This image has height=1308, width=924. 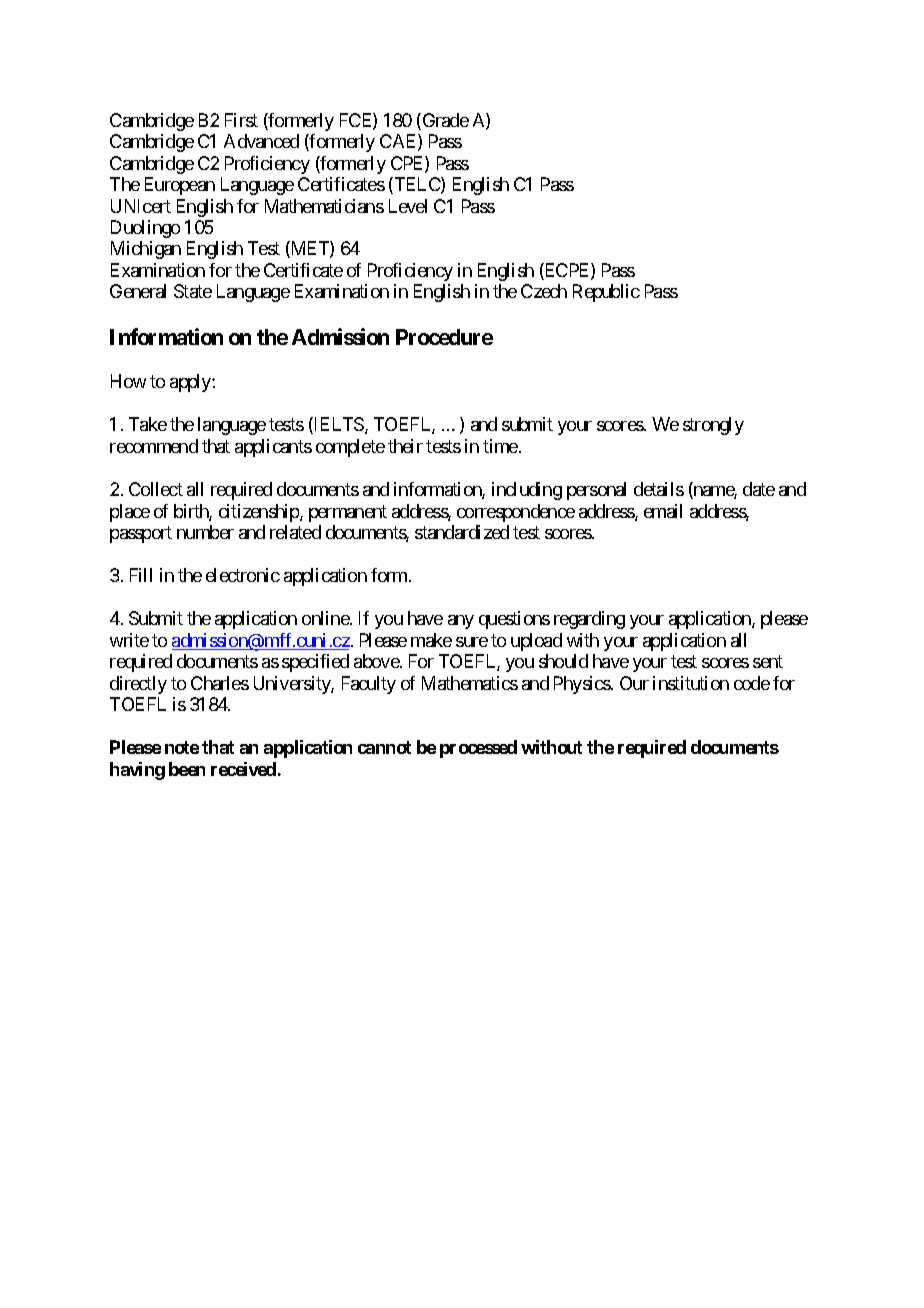 What do you see at coordinates (182, 747) in the image?
I see `note` at bounding box center [182, 747].
